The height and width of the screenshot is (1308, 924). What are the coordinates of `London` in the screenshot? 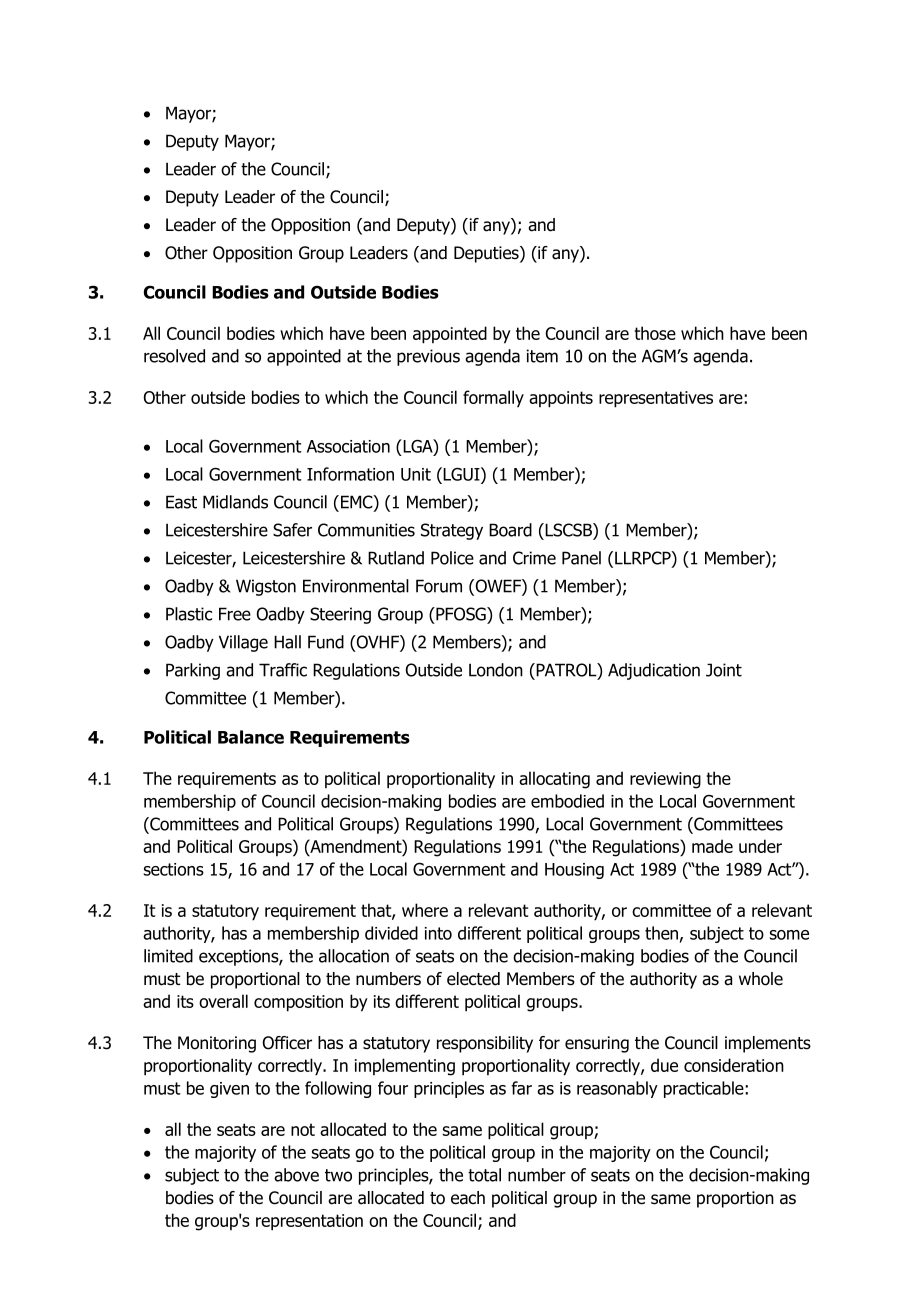 It's located at (496, 670).
